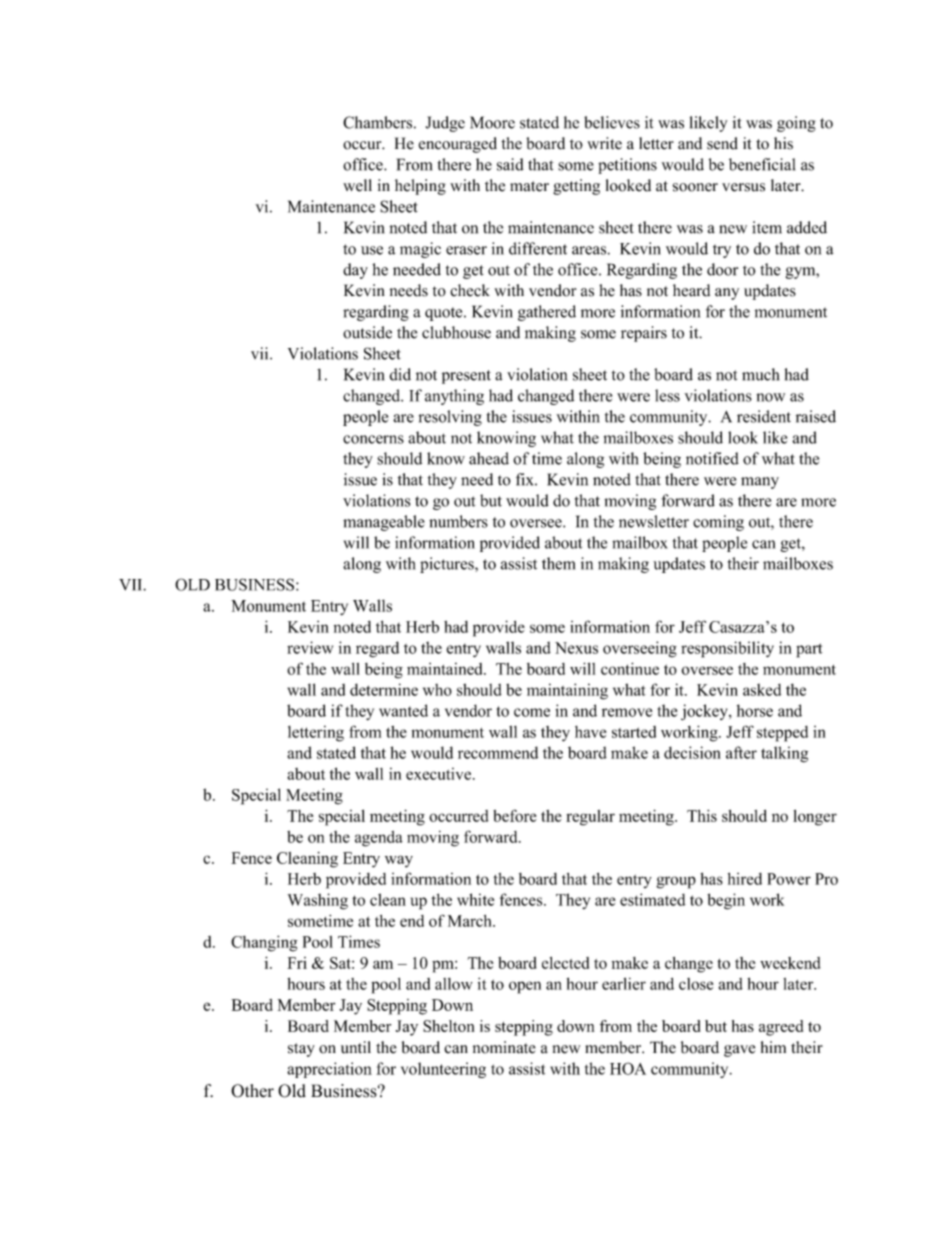 This page has height=1233, width=952. What do you see at coordinates (745, 879) in the page?
I see `hired` at bounding box center [745, 879].
